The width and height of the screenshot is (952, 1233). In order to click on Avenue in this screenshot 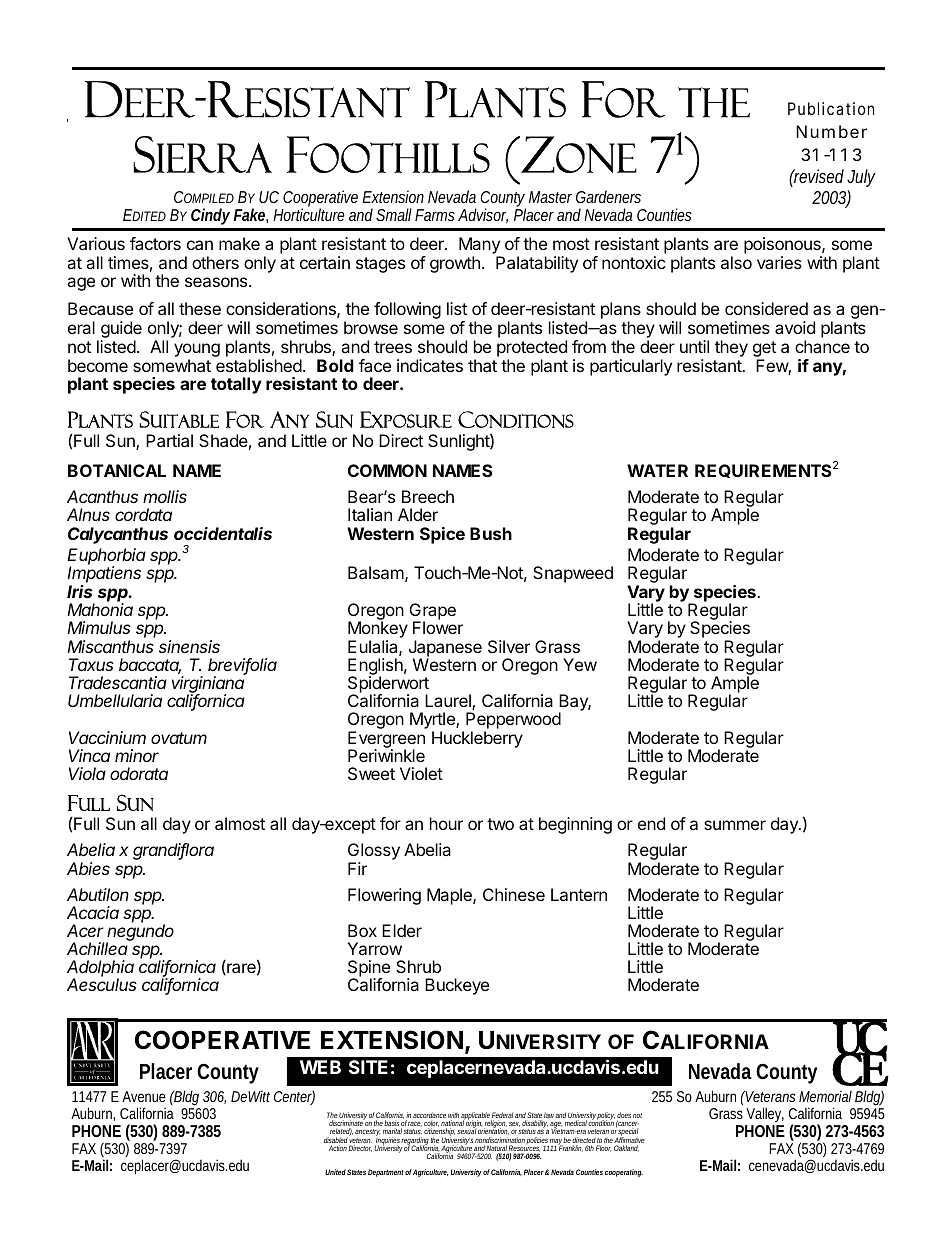, I will do `click(144, 1096)`.
